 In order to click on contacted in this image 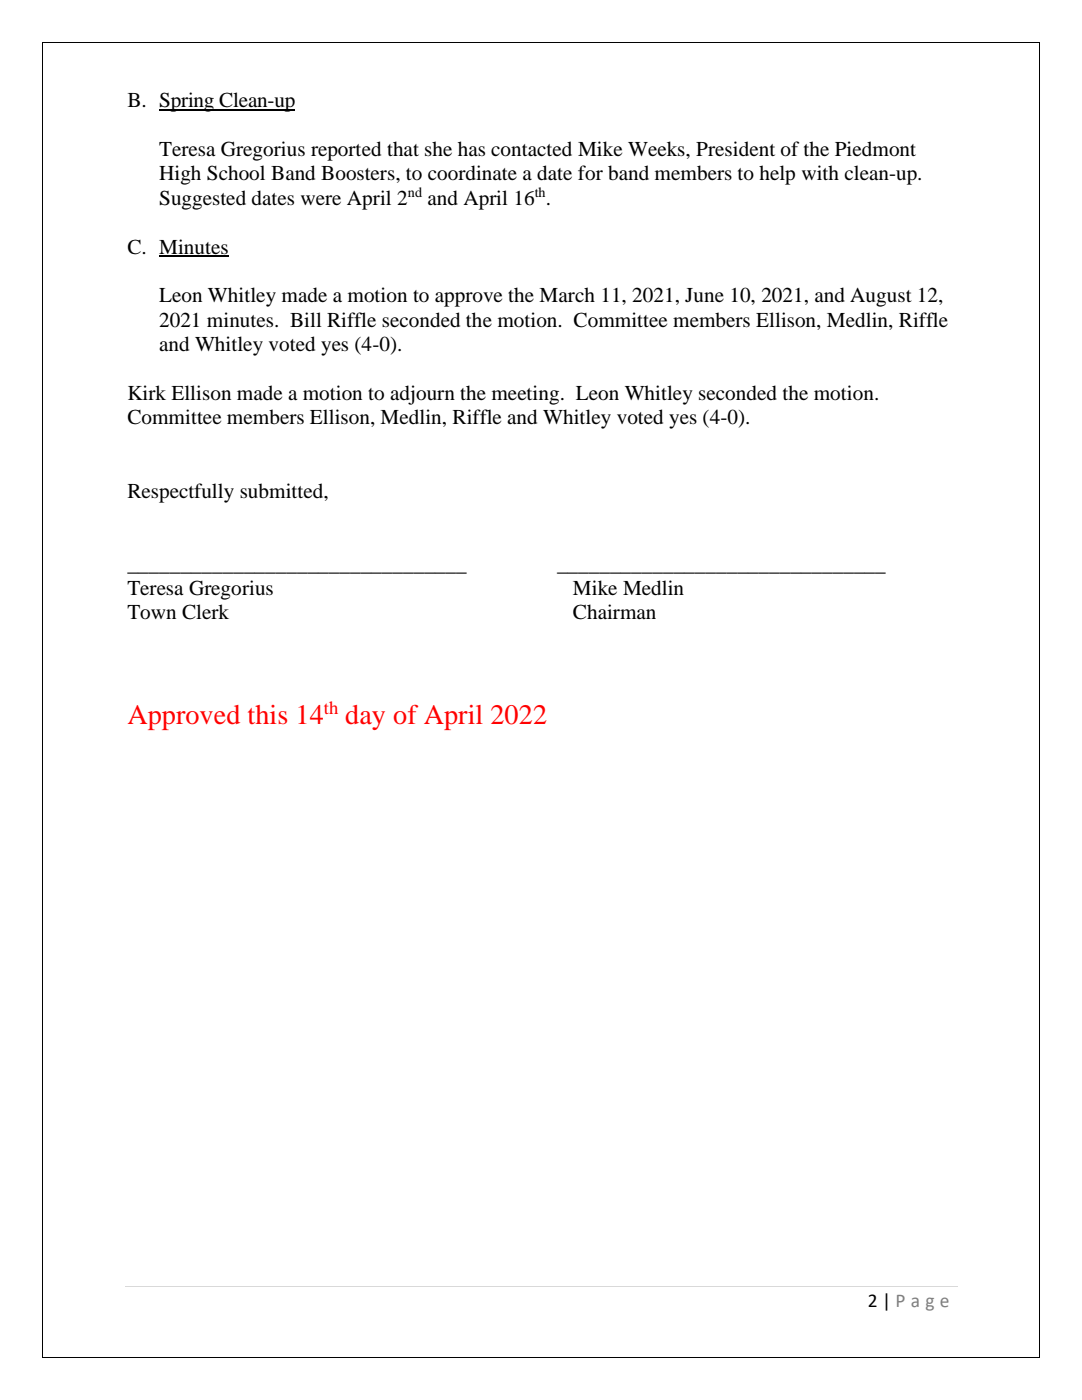, I will do `click(531, 149)`.
